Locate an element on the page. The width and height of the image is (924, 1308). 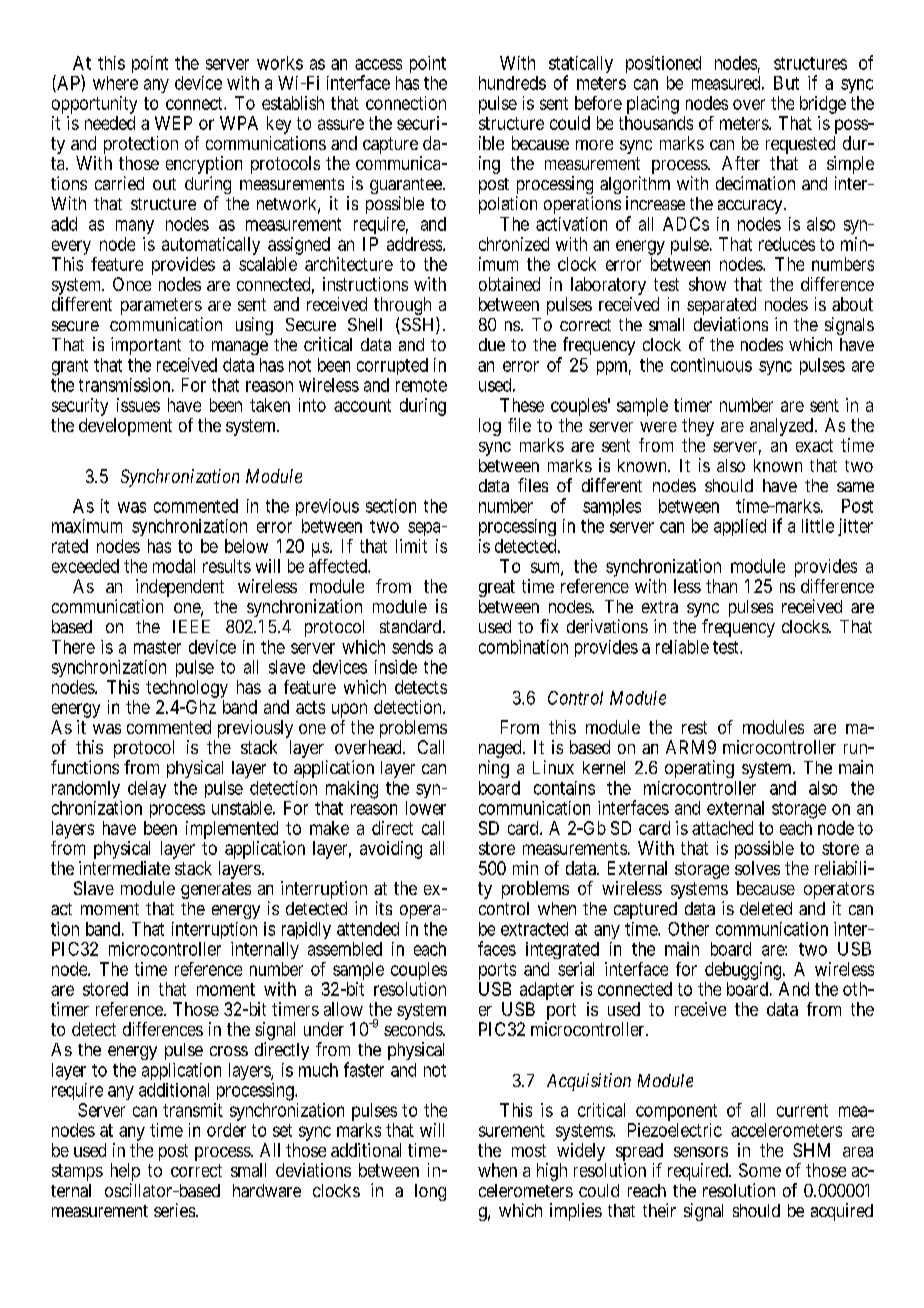
WEP is located at coordinates (173, 123).
